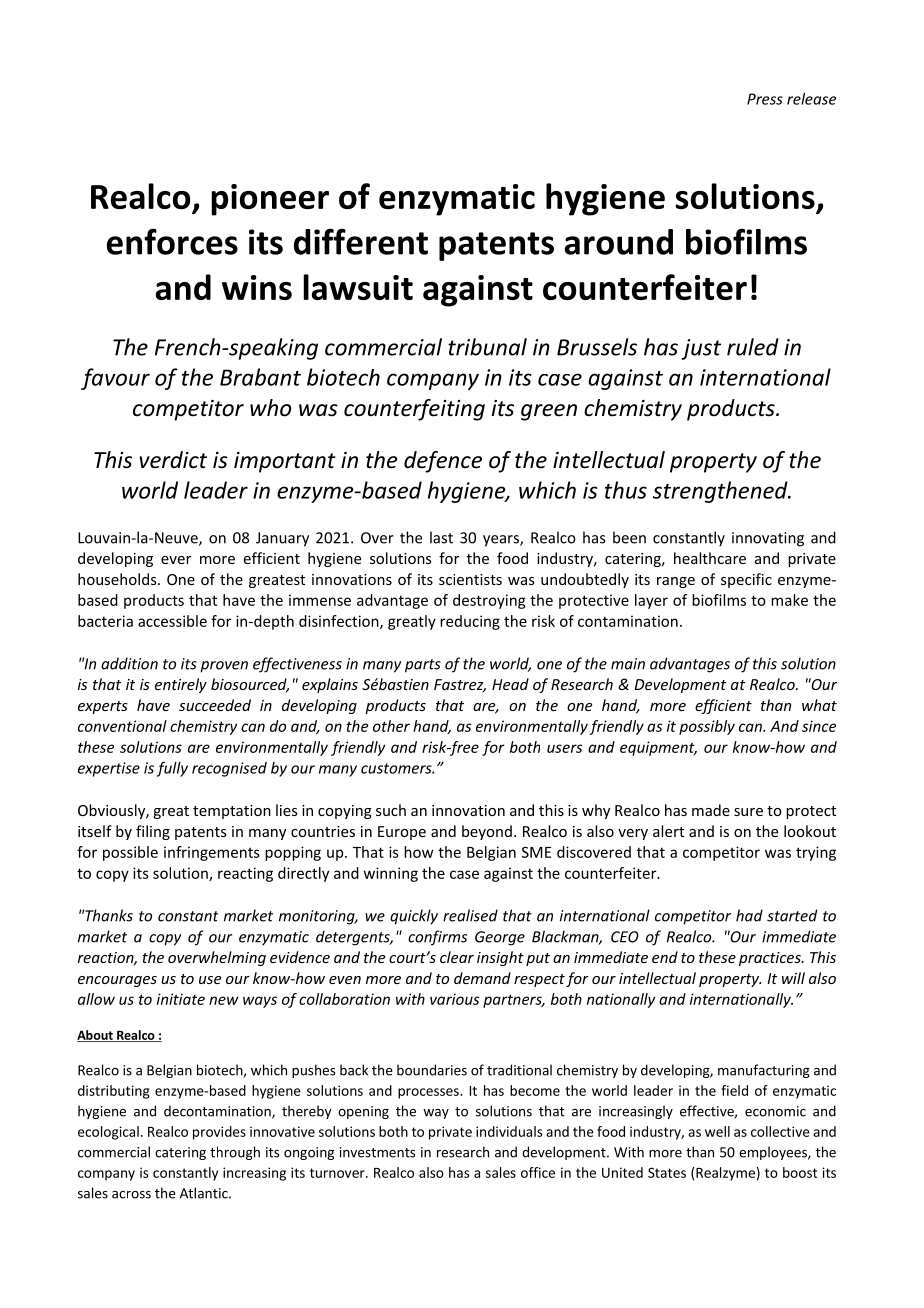  Describe the element at coordinates (789, 600) in the screenshot. I see `make` at that location.
